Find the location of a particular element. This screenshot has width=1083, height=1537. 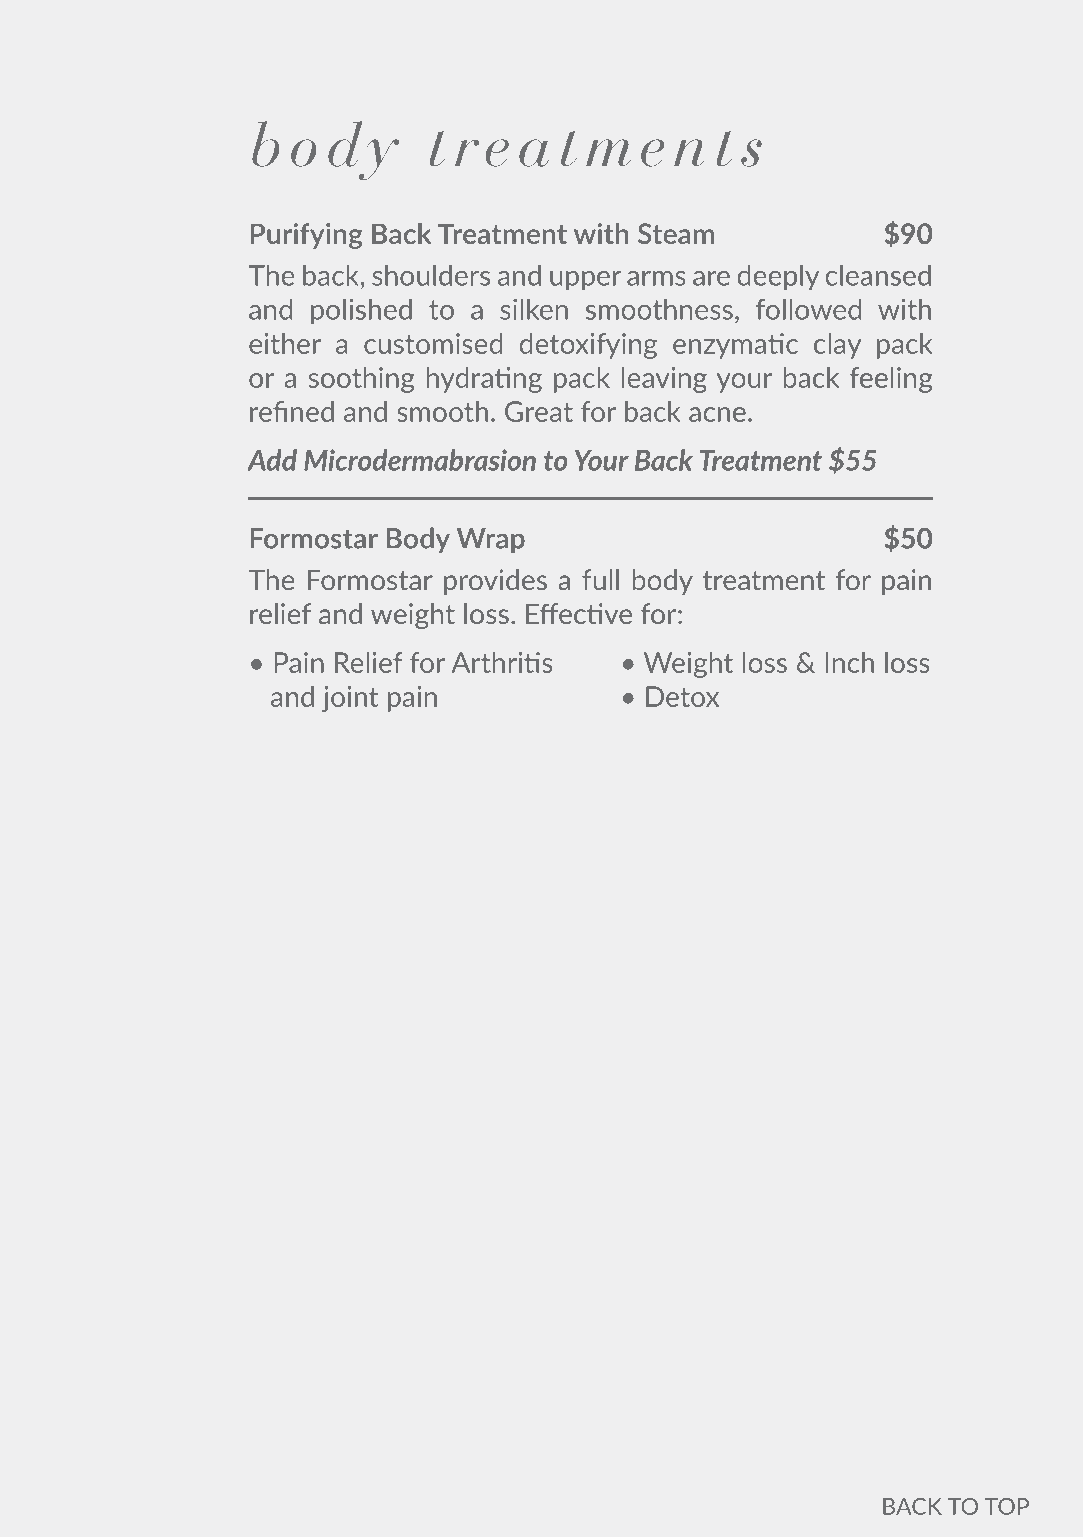

Microdermabrasion is located at coordinates (420, 460).
